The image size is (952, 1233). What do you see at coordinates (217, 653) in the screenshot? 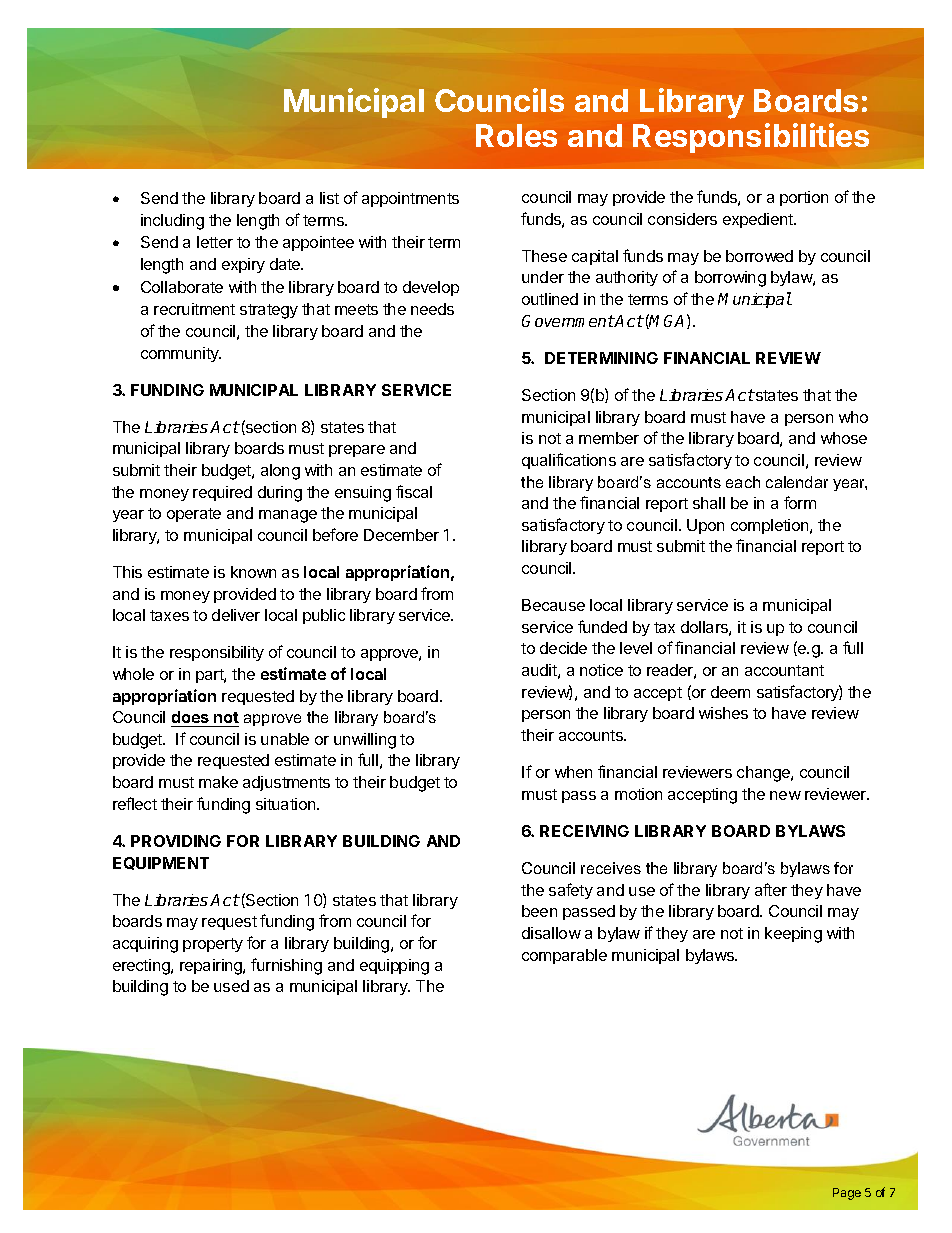
I see `responsibility` at bounding box center [217, 653].
